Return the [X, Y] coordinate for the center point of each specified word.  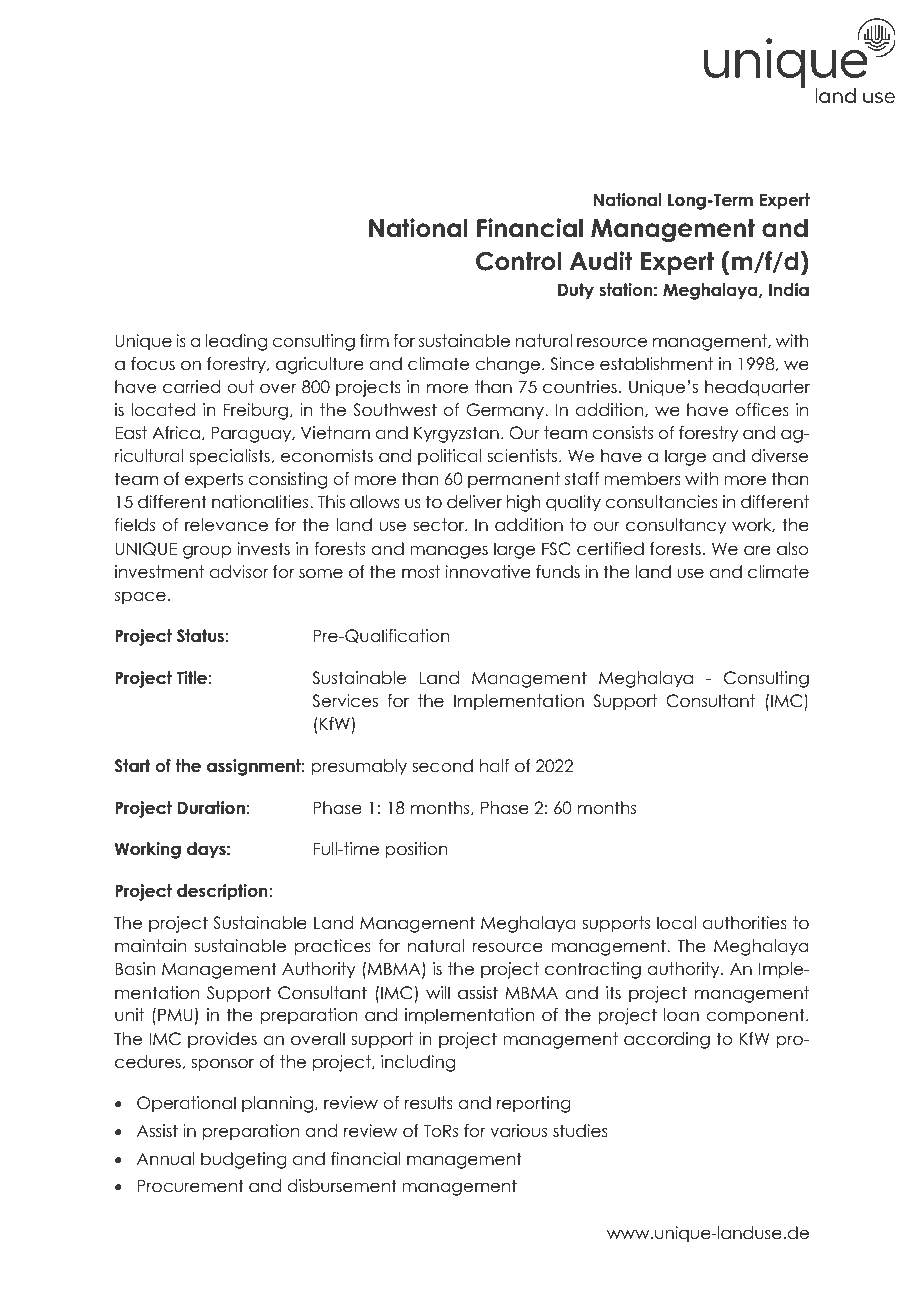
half [494, 766]
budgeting [244, 1160]
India [789, 290]
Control [518, 261]
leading [236, 342]
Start [132, 766]
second [442, 766]
